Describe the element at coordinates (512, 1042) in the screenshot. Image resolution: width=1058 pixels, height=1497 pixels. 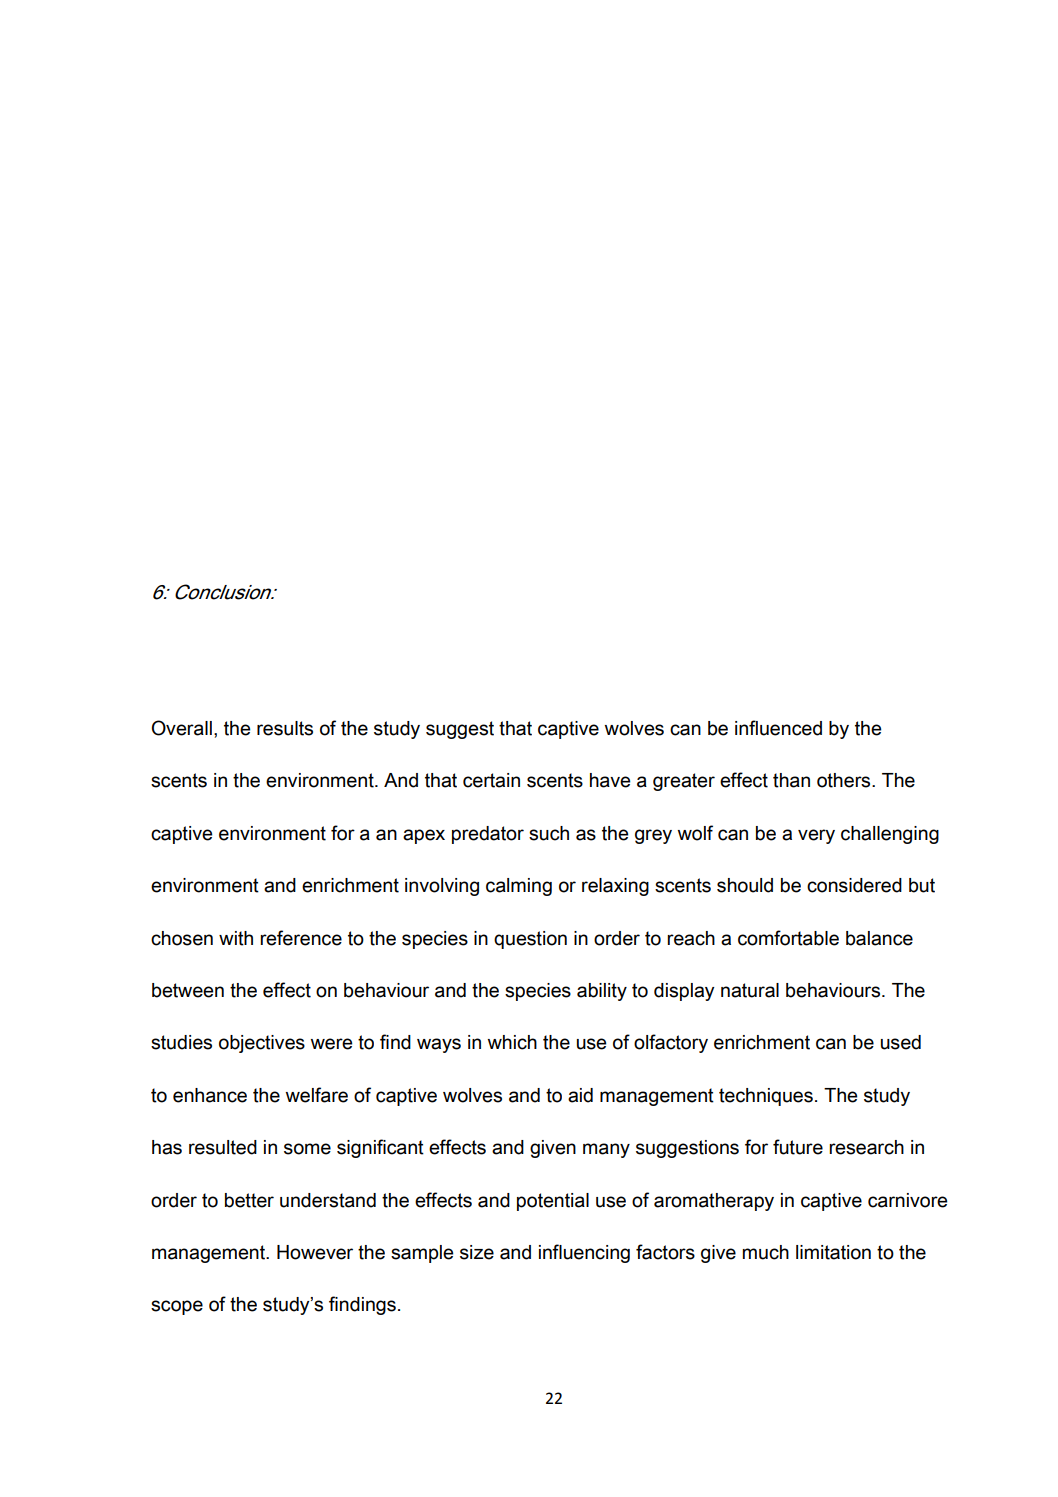
I see `which` at that location.
